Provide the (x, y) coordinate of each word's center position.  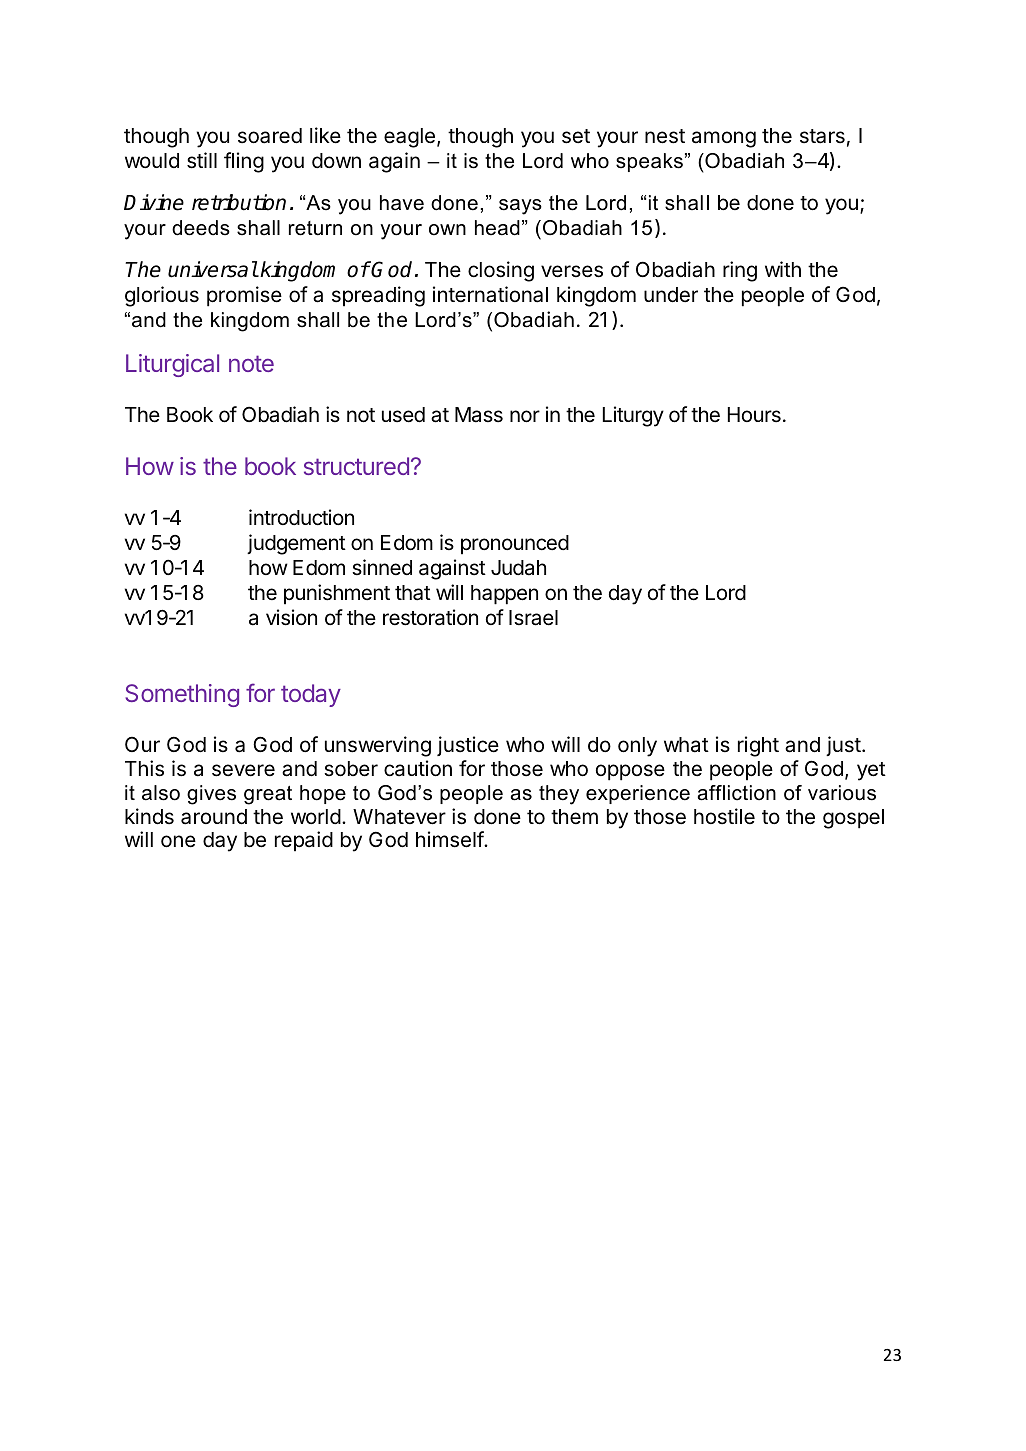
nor (525, 416)
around (214, 817)
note (251, 363)
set (576, 136)
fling (244, 162)
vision (291, 617)
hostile (724, 816)
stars (822, 136)
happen (504, 595)
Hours (754, 415)
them (574, 816)
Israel (533, 618)
